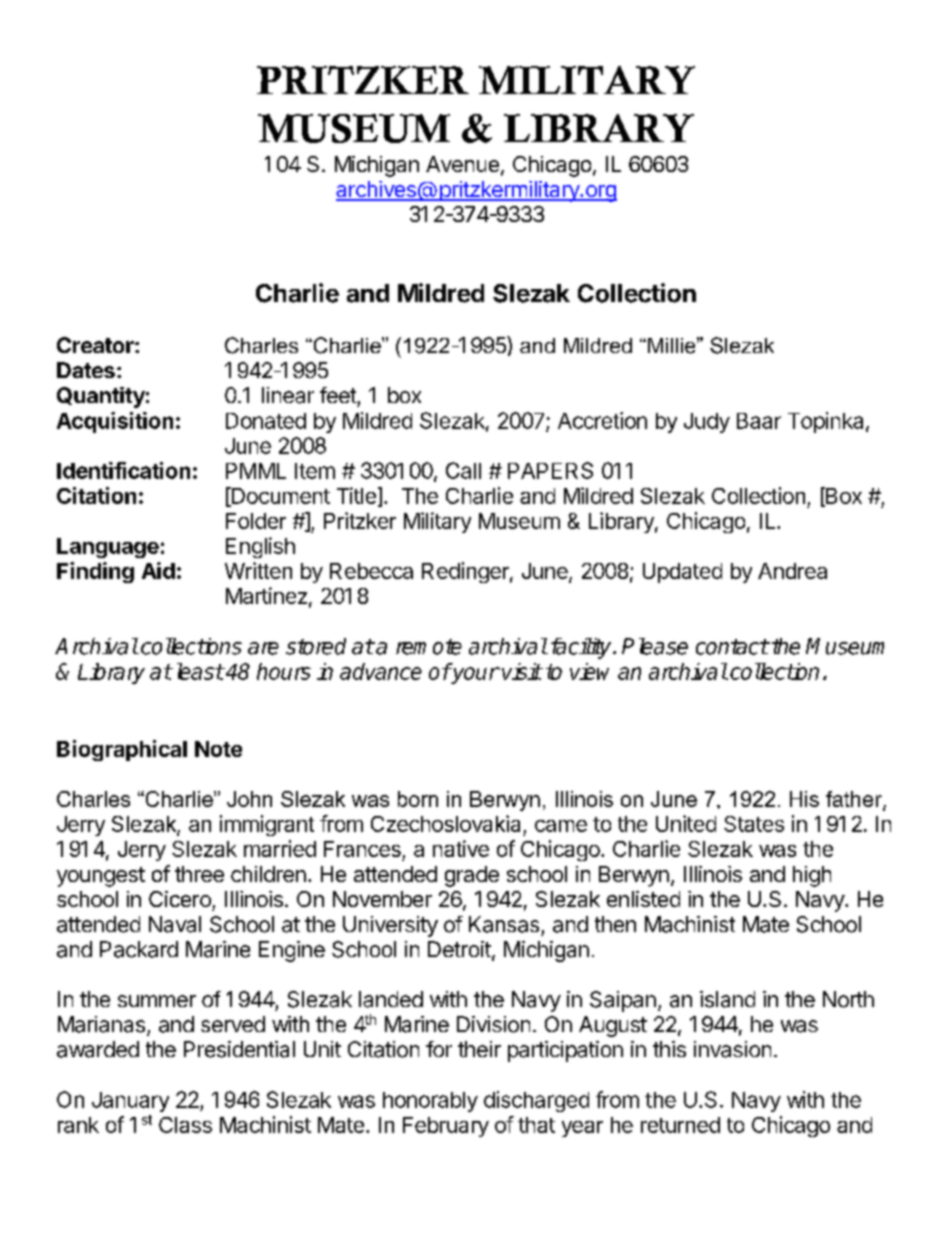  I want to click on Call, so click(463, 470).
